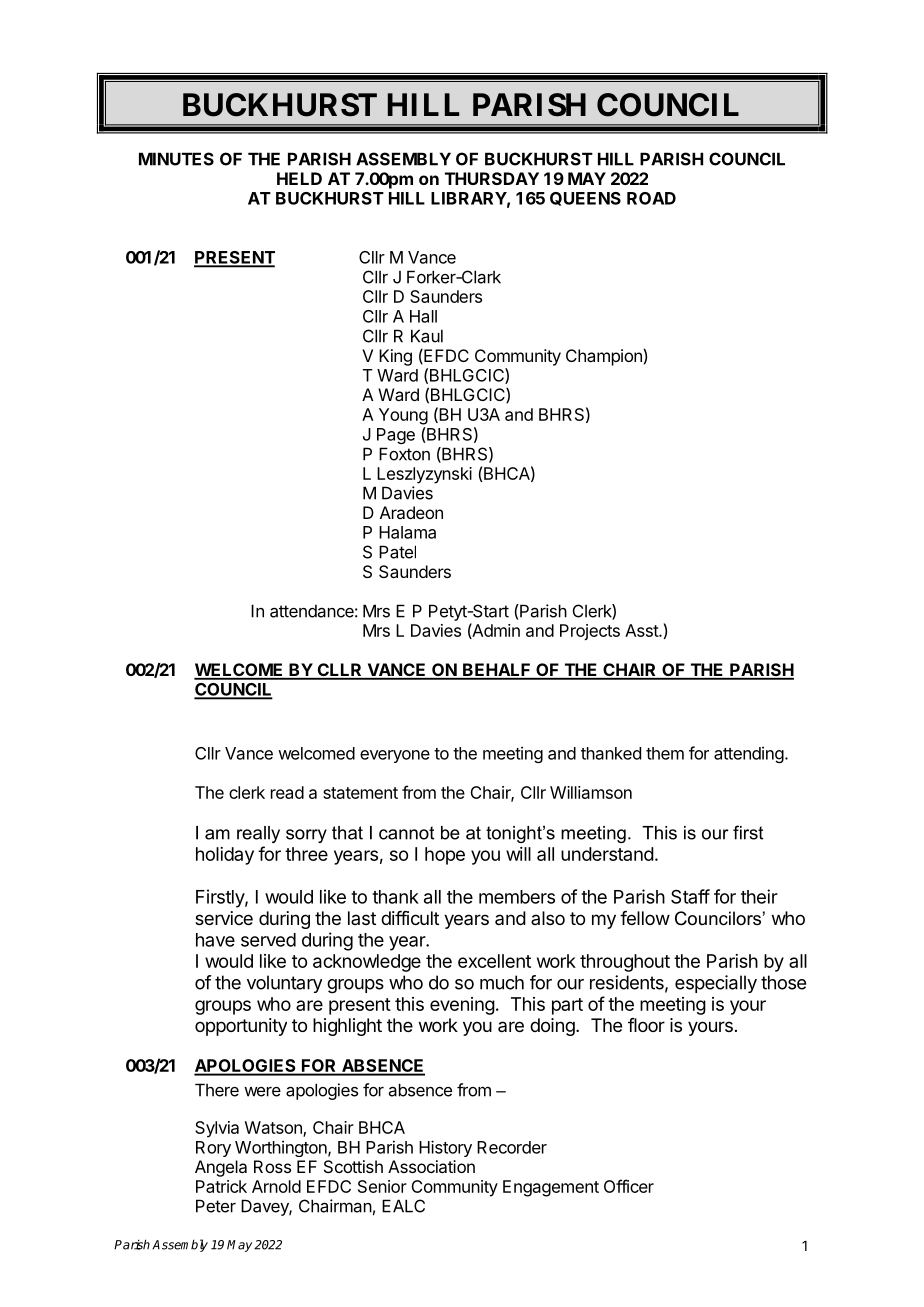 This screenshot has width=924, height=1307. I want to click on Page, so click(396, 436).
